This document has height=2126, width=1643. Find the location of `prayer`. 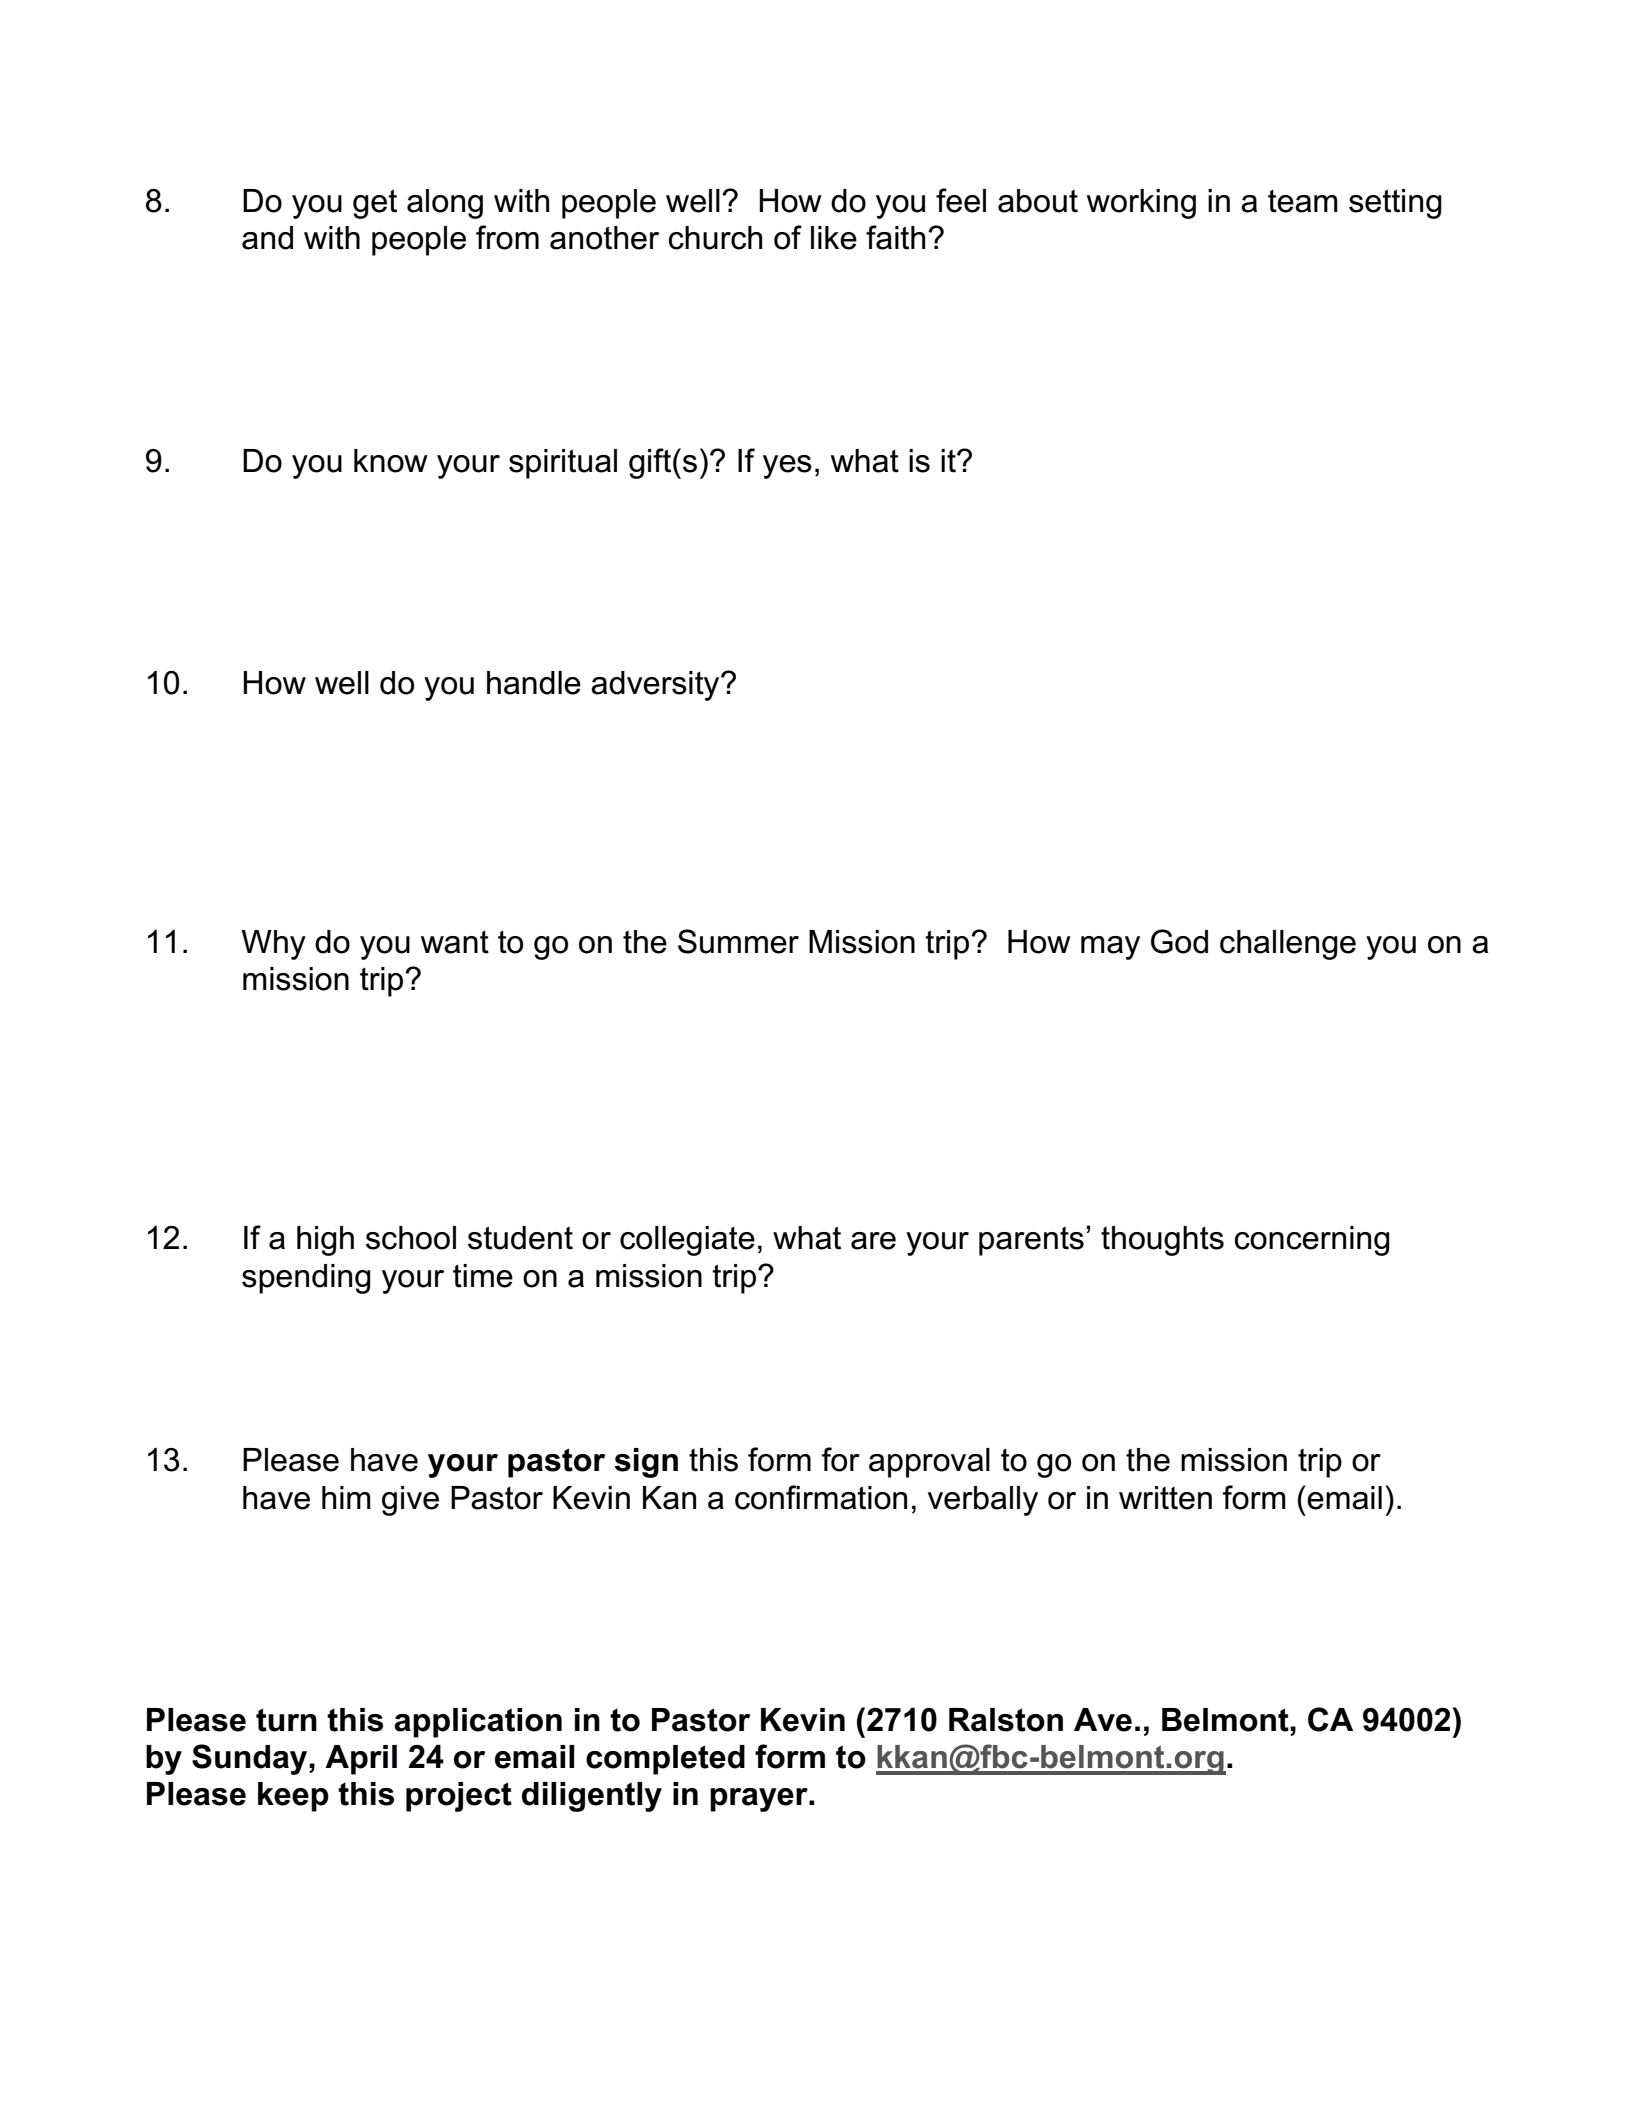

prayer is located at coordinates (760, 1800).
